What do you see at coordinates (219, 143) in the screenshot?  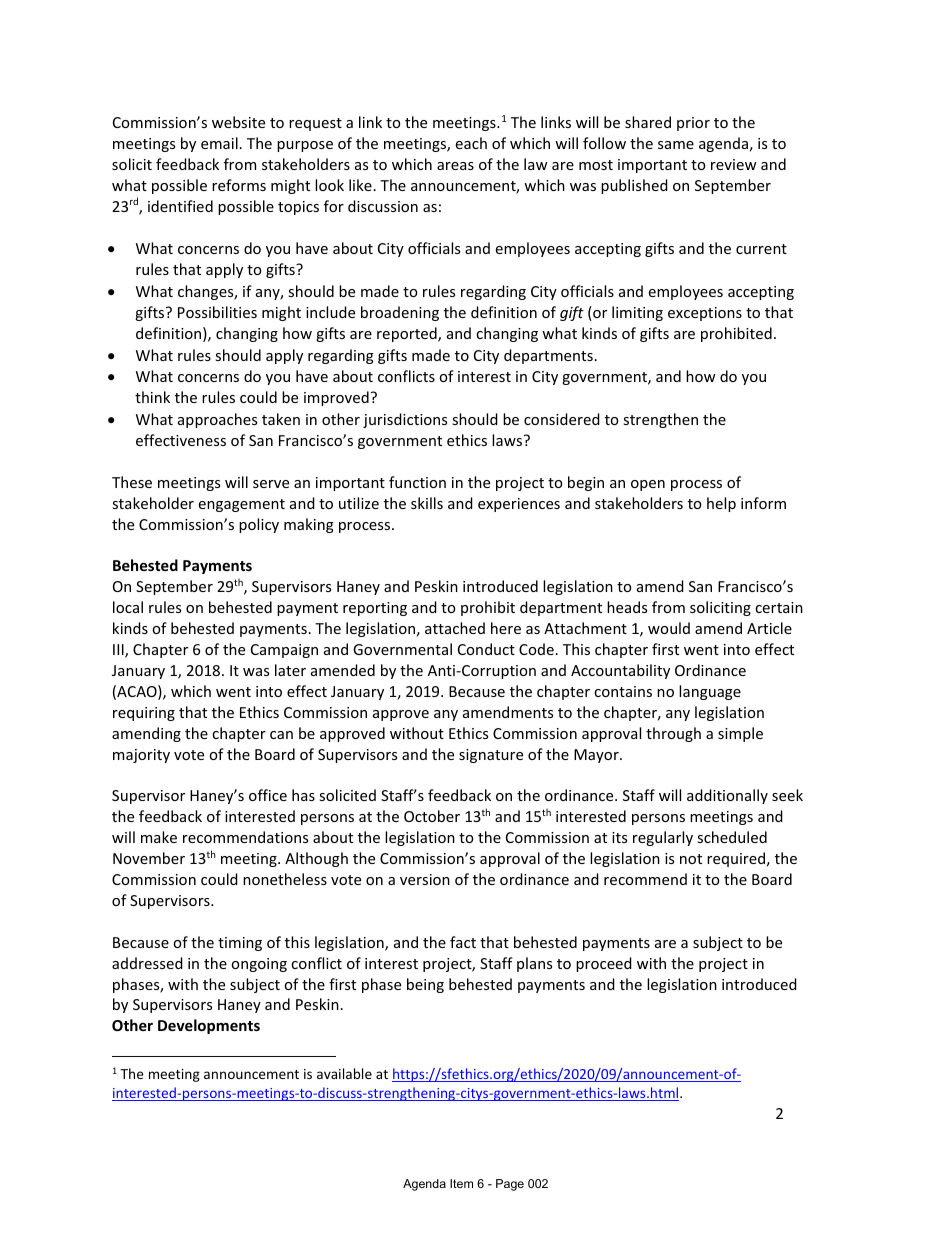 I see `email` at bounding box center [219, 143].
